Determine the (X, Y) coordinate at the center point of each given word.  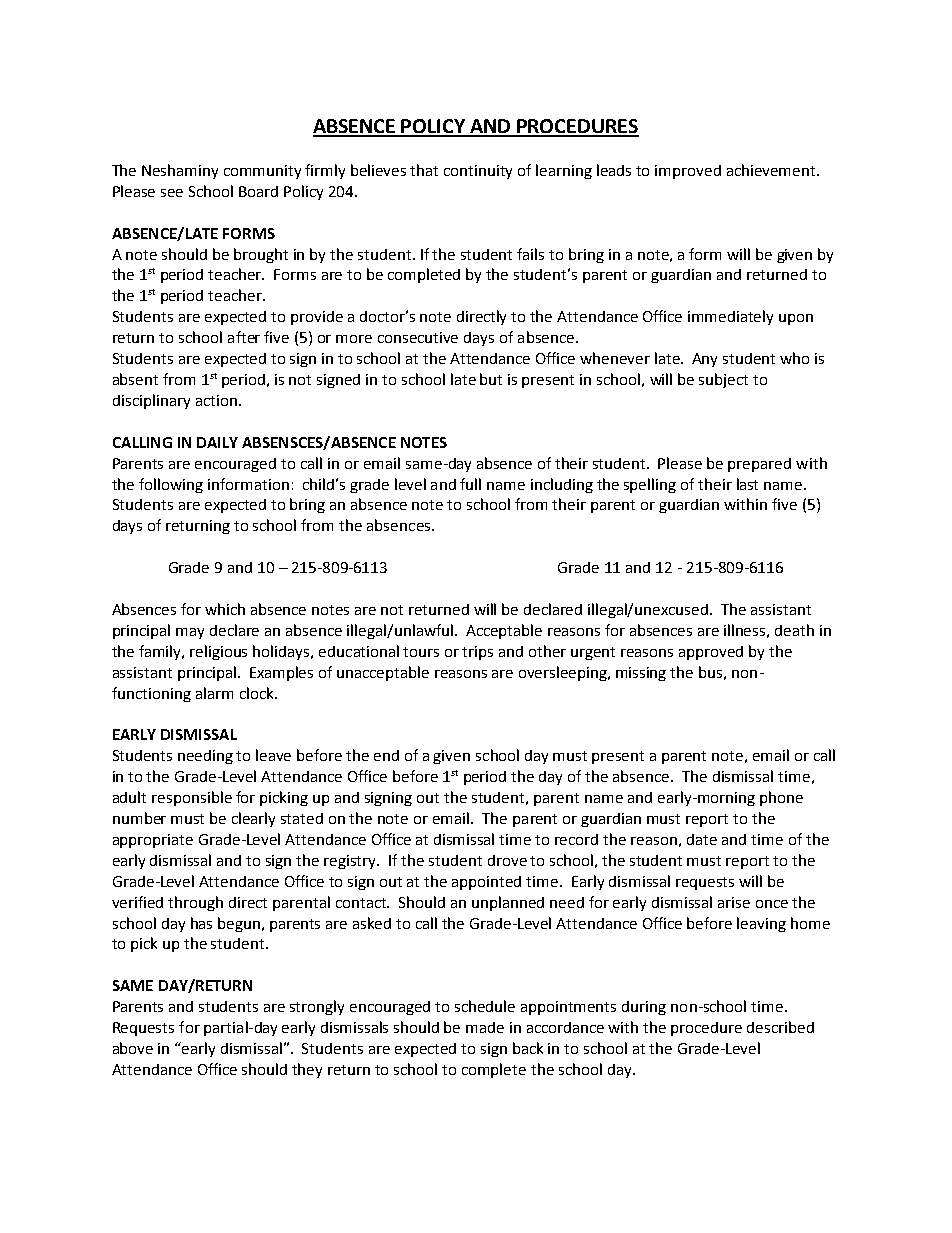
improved (688, 172)
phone (781, 798)
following (171, 485)
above (133, 1048)
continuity (478, 172)
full (470, 484)
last (747, 484)
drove (507, 860)
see (172, 193)
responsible (192, 798)
